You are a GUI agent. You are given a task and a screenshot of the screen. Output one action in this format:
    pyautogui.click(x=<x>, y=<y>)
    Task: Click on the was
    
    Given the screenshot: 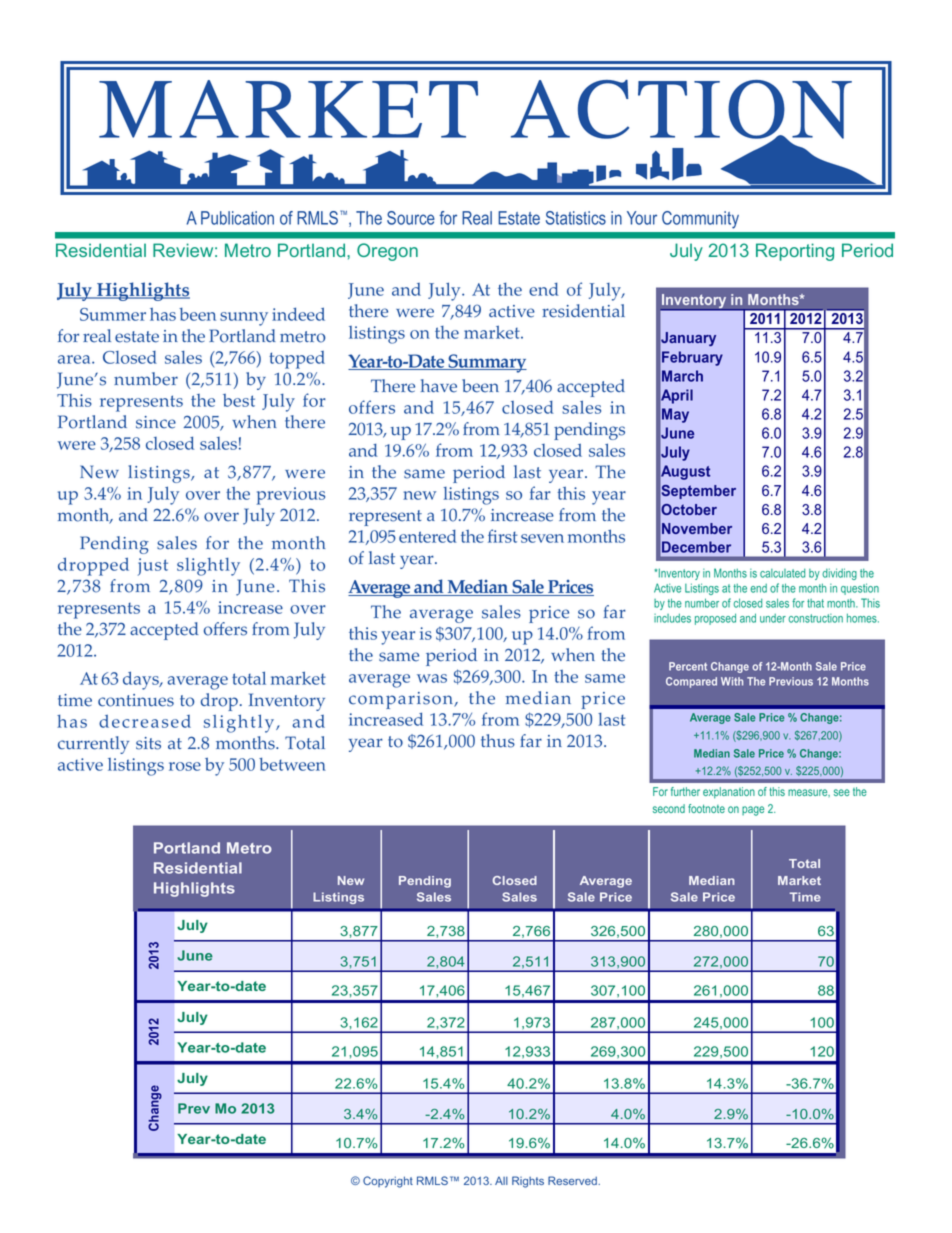 What is the action you would take?
    pyautogui.click(x=432, y=678)
